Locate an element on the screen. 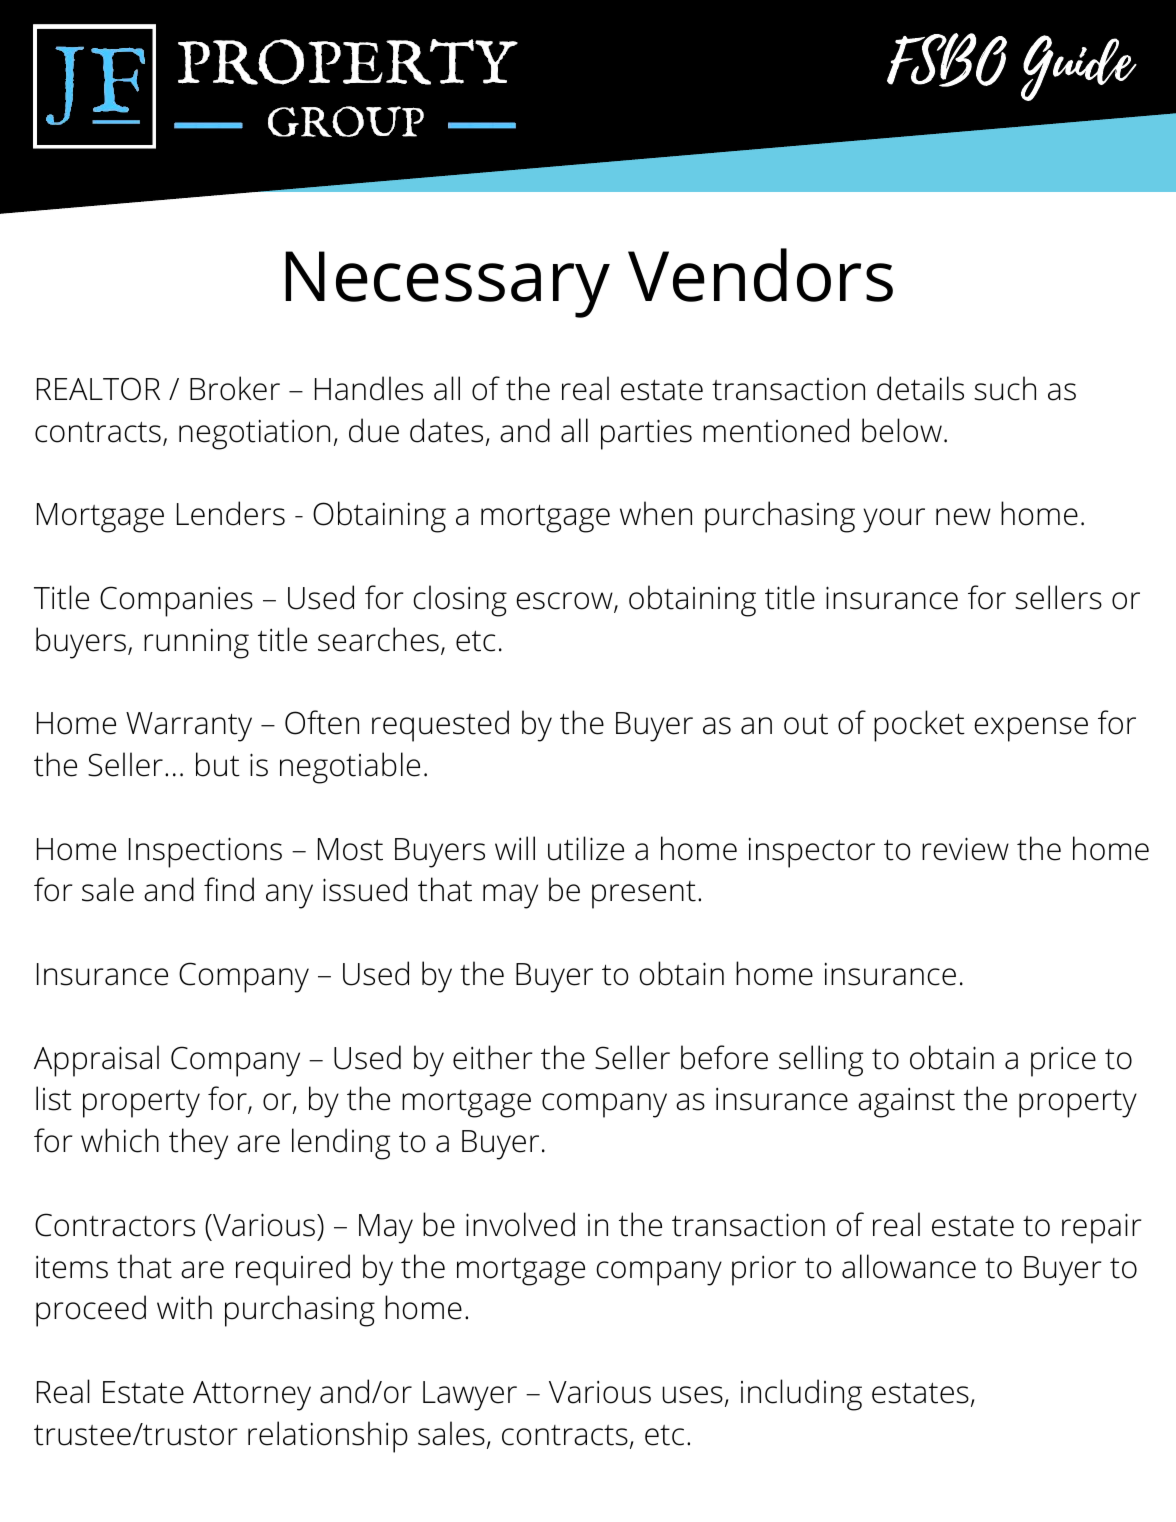 This screenshot has width=1176, height=1522. find is located at coordinates (229, 889).
